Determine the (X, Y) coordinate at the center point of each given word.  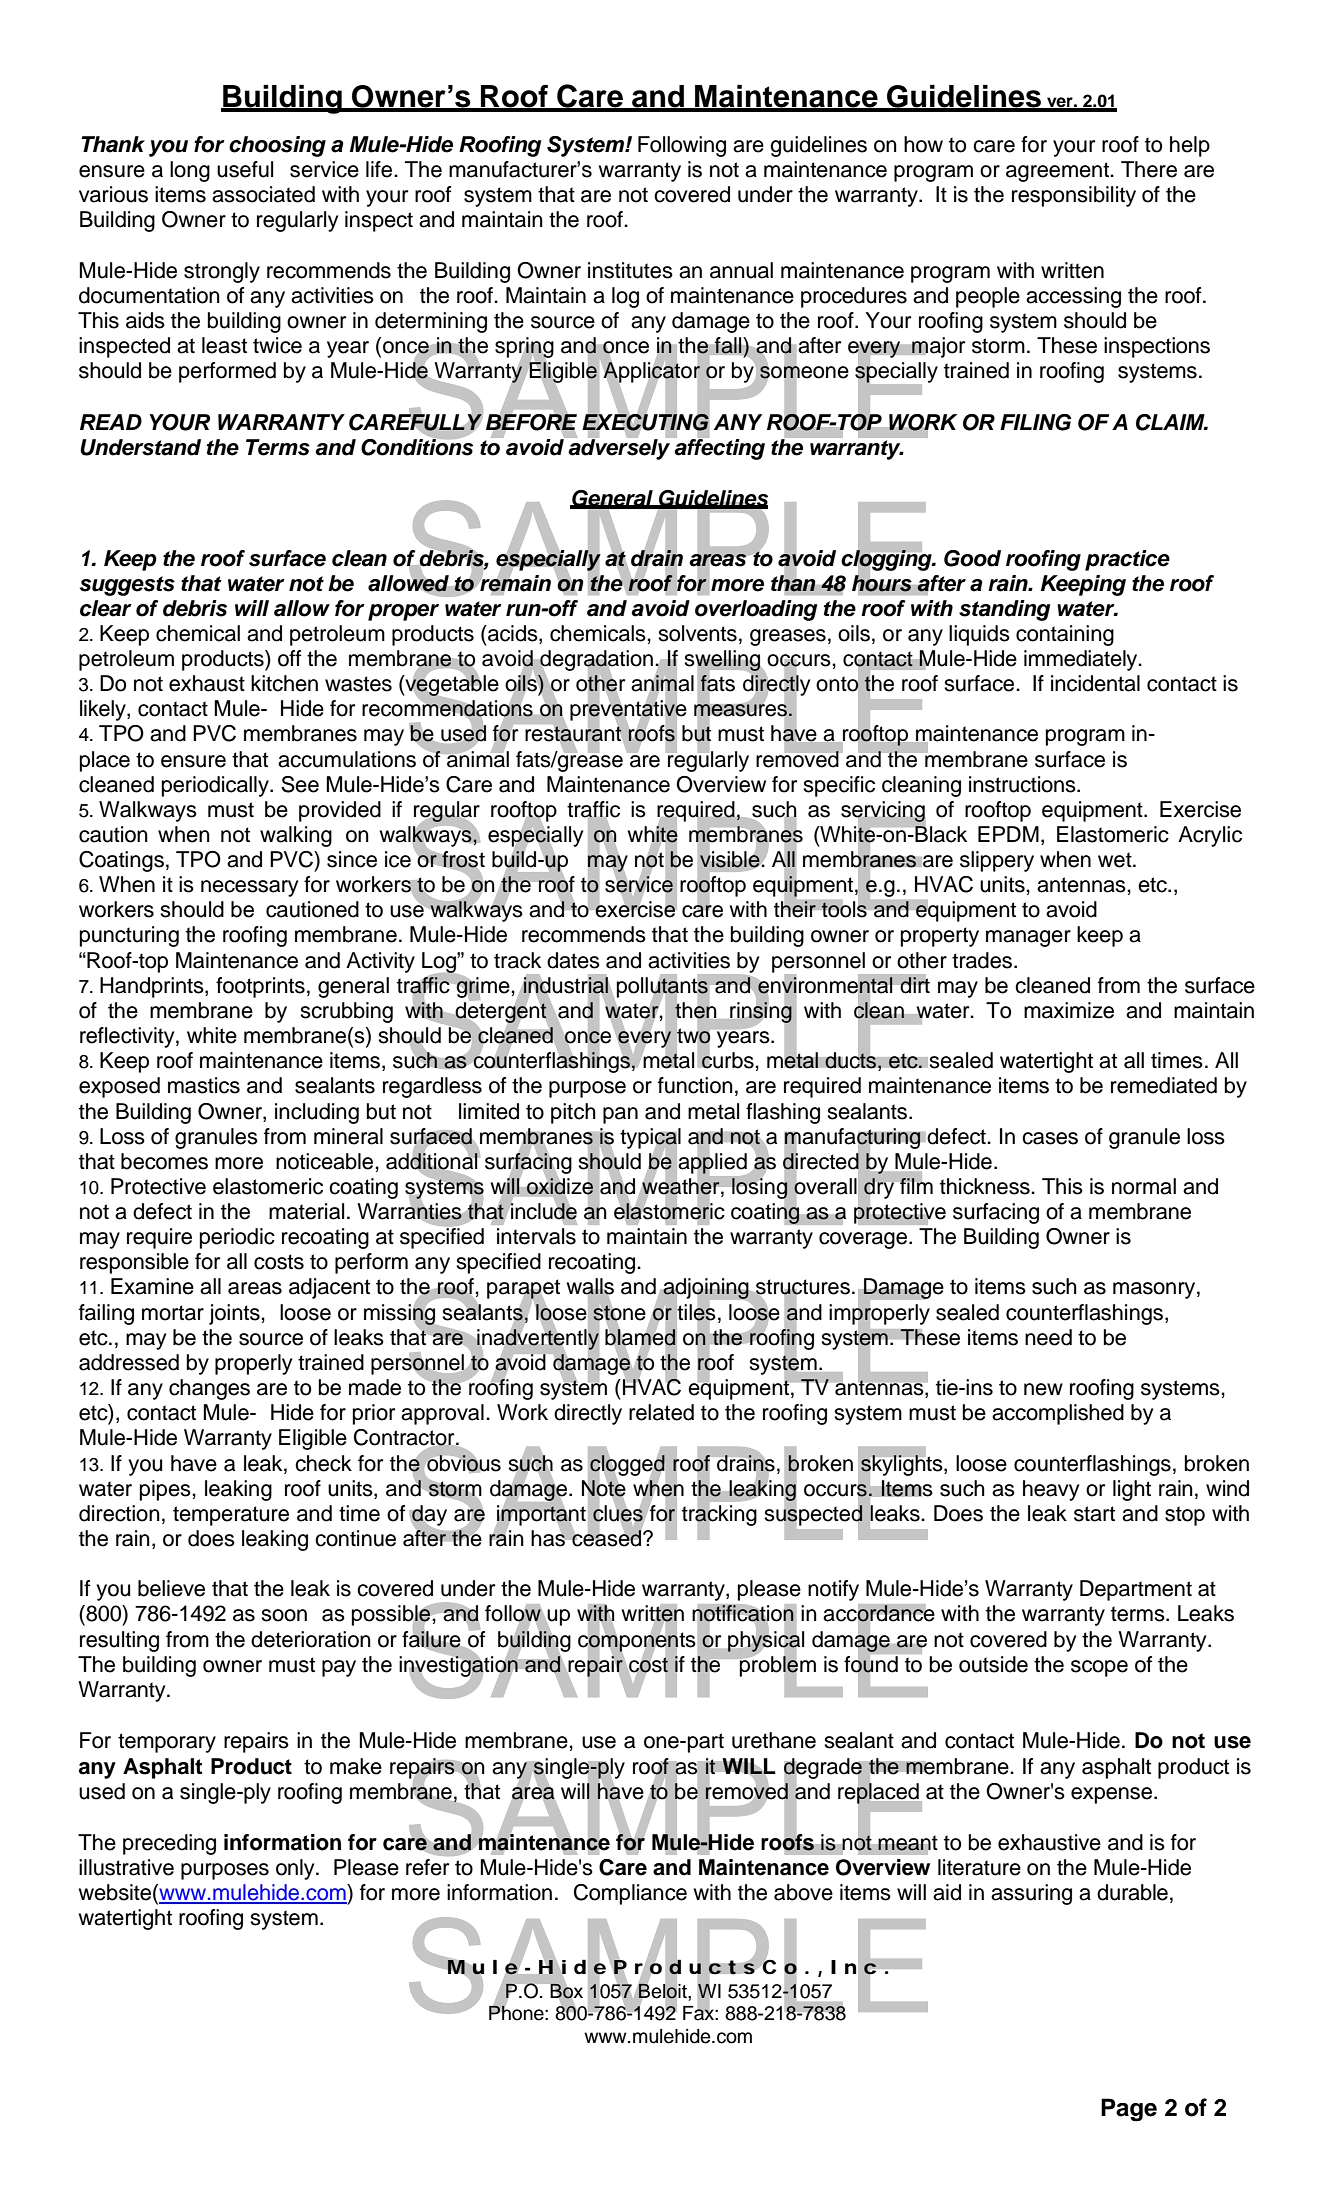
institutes (630, 270)
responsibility (1074, 196)
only (296, 1869)
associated (263, 194)
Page (1129, 2110)
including (317, 1113)
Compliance (630, 1894)
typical (650, 1139)
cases (1050, 1138)
